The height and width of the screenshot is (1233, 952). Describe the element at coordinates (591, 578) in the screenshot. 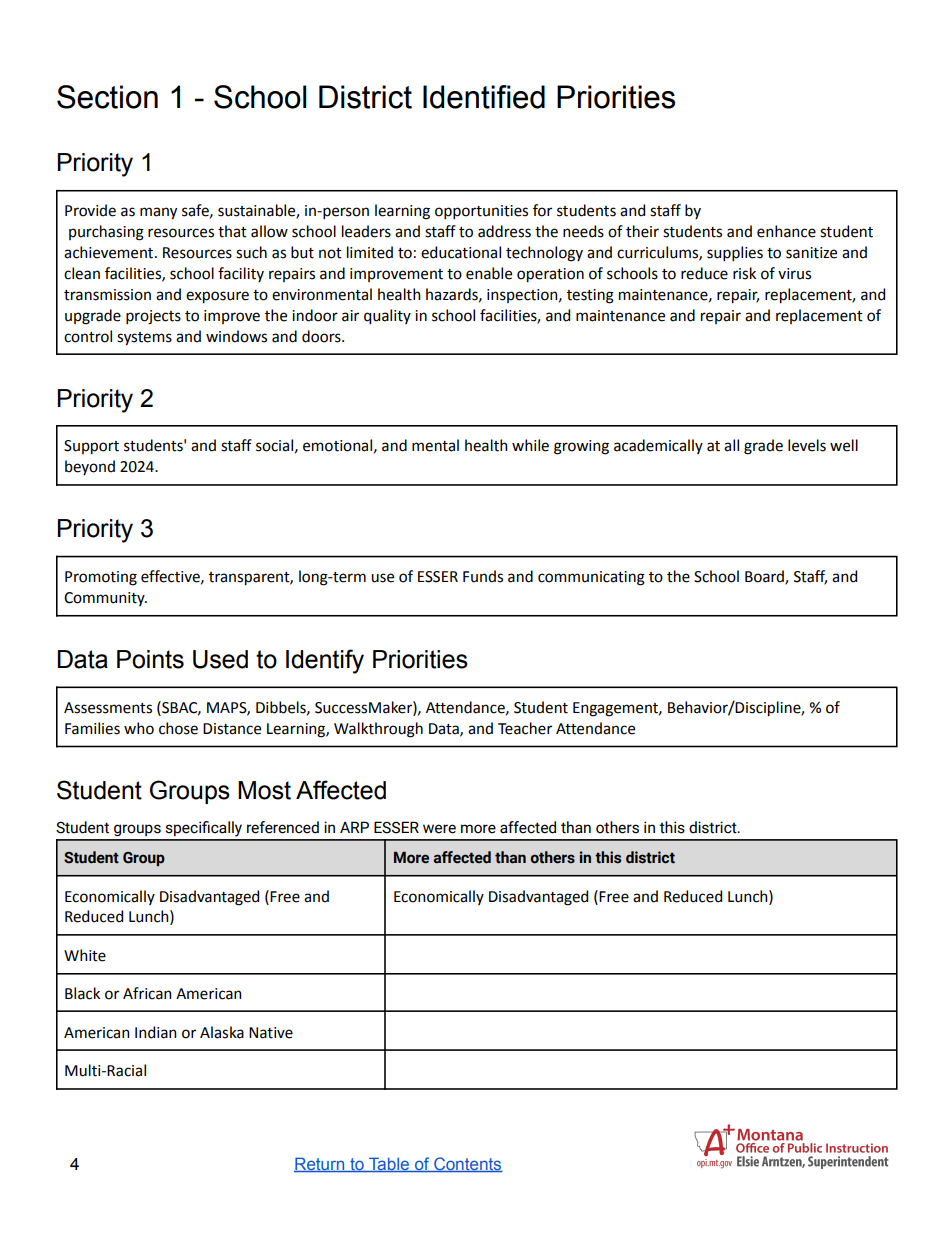

I see `communicating` at that location.
